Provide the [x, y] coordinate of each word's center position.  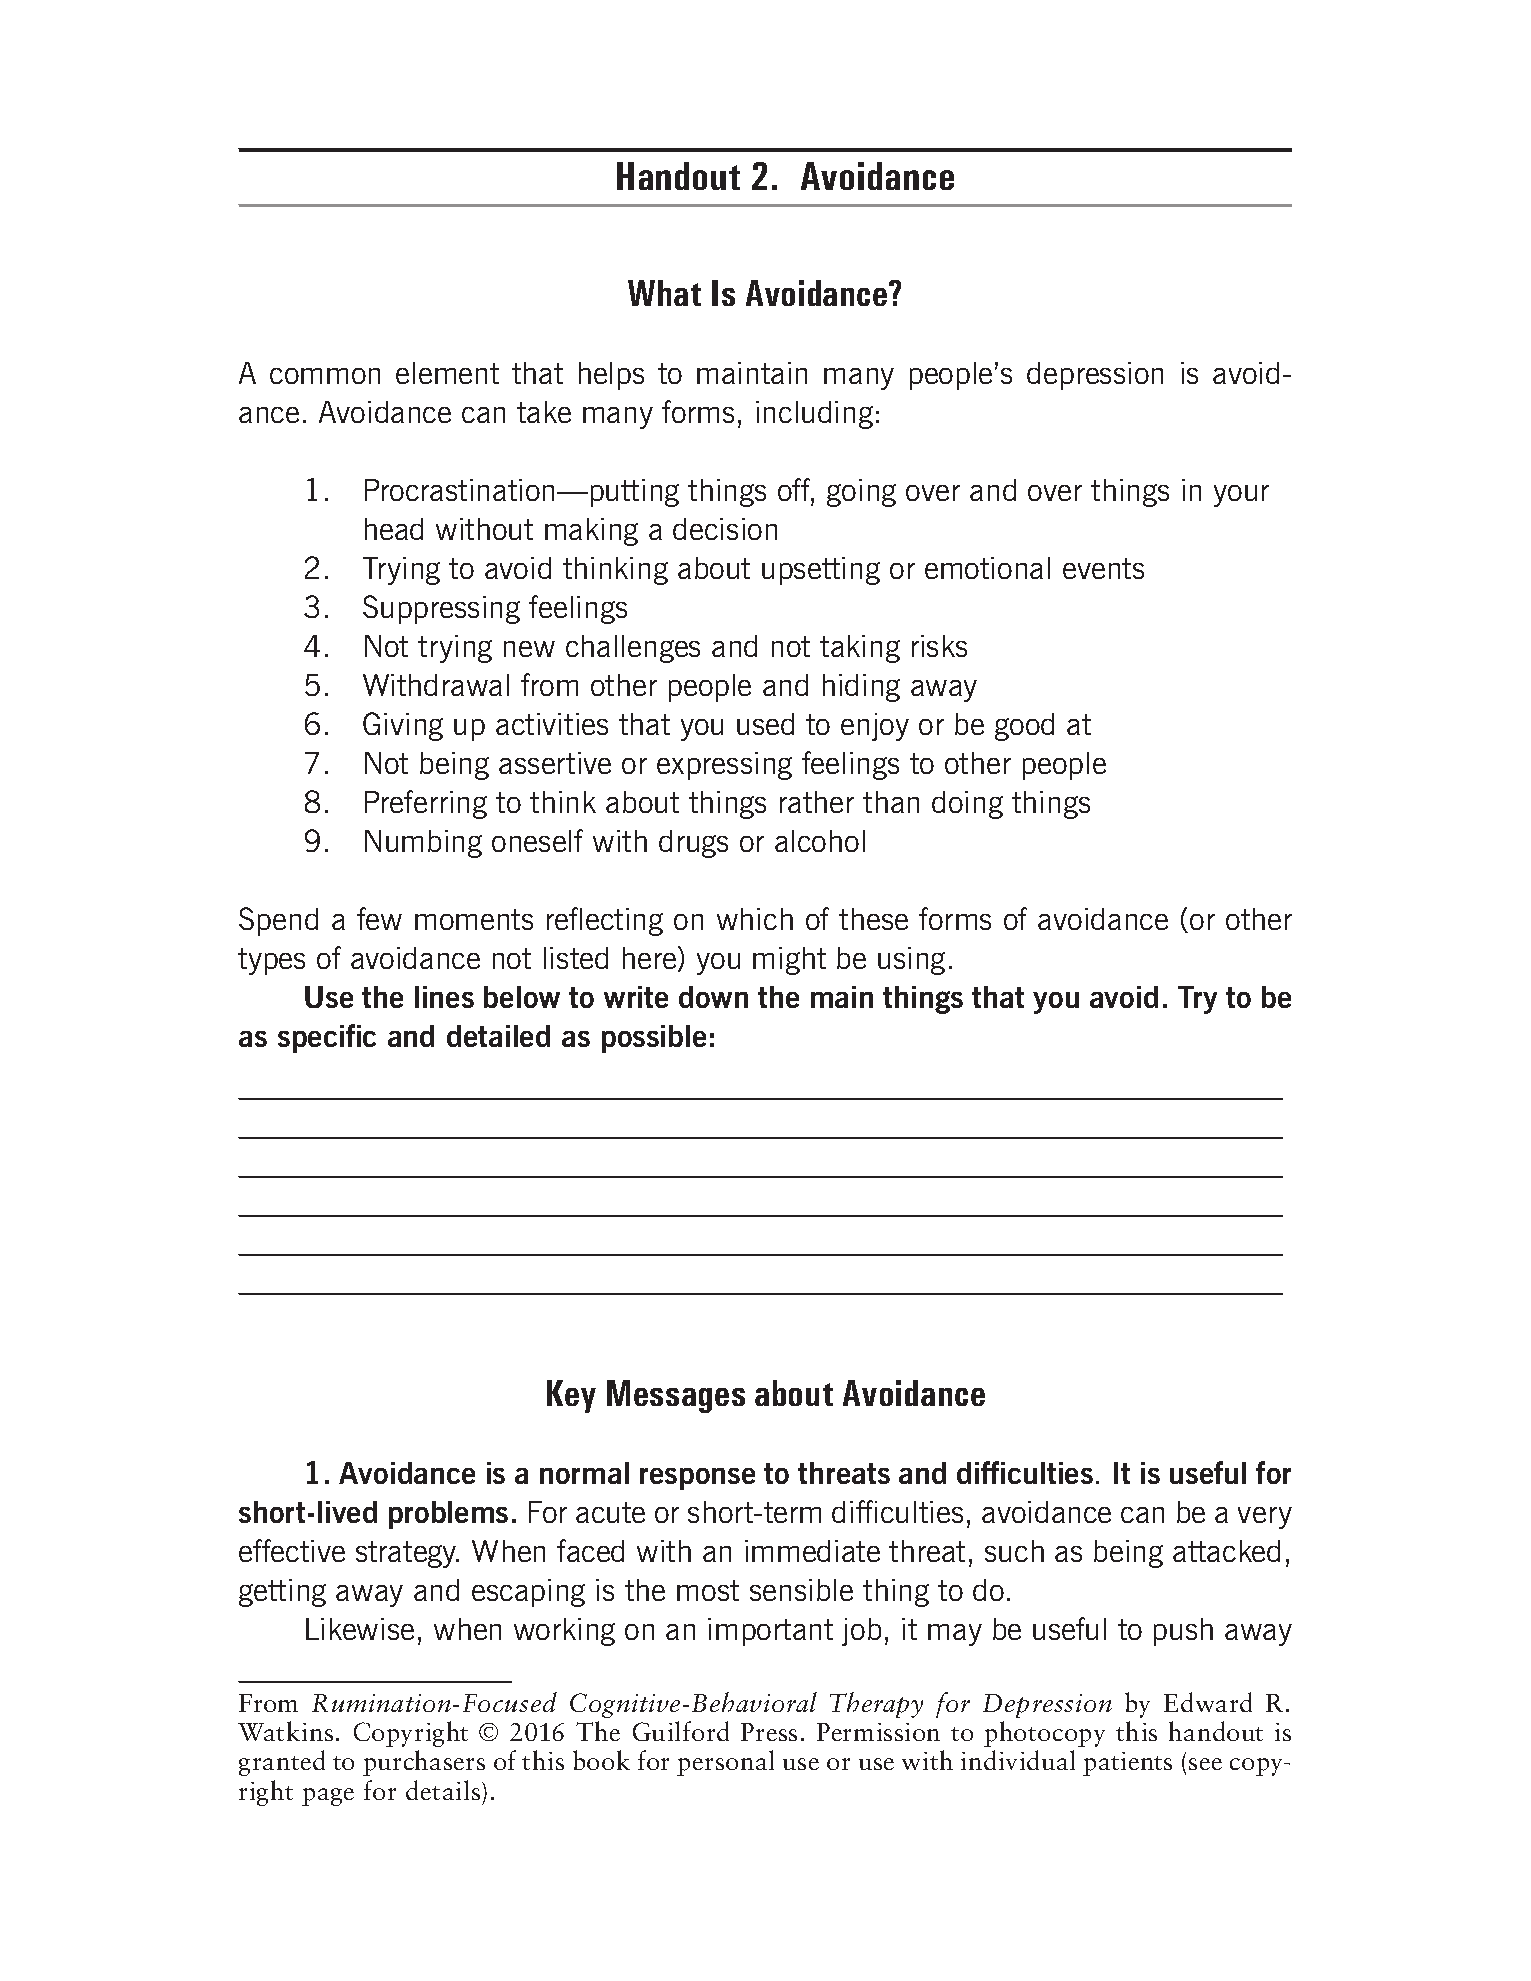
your [1241, 496]
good [1024, 727]
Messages [676, 1396]
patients [1127, 1764]
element [447, 373]
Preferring [426, 804]
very [1265, 1518]
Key [571, 1396]
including [814, 415]
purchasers [424, 1763]
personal [725, 1763]
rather [817, 802]
